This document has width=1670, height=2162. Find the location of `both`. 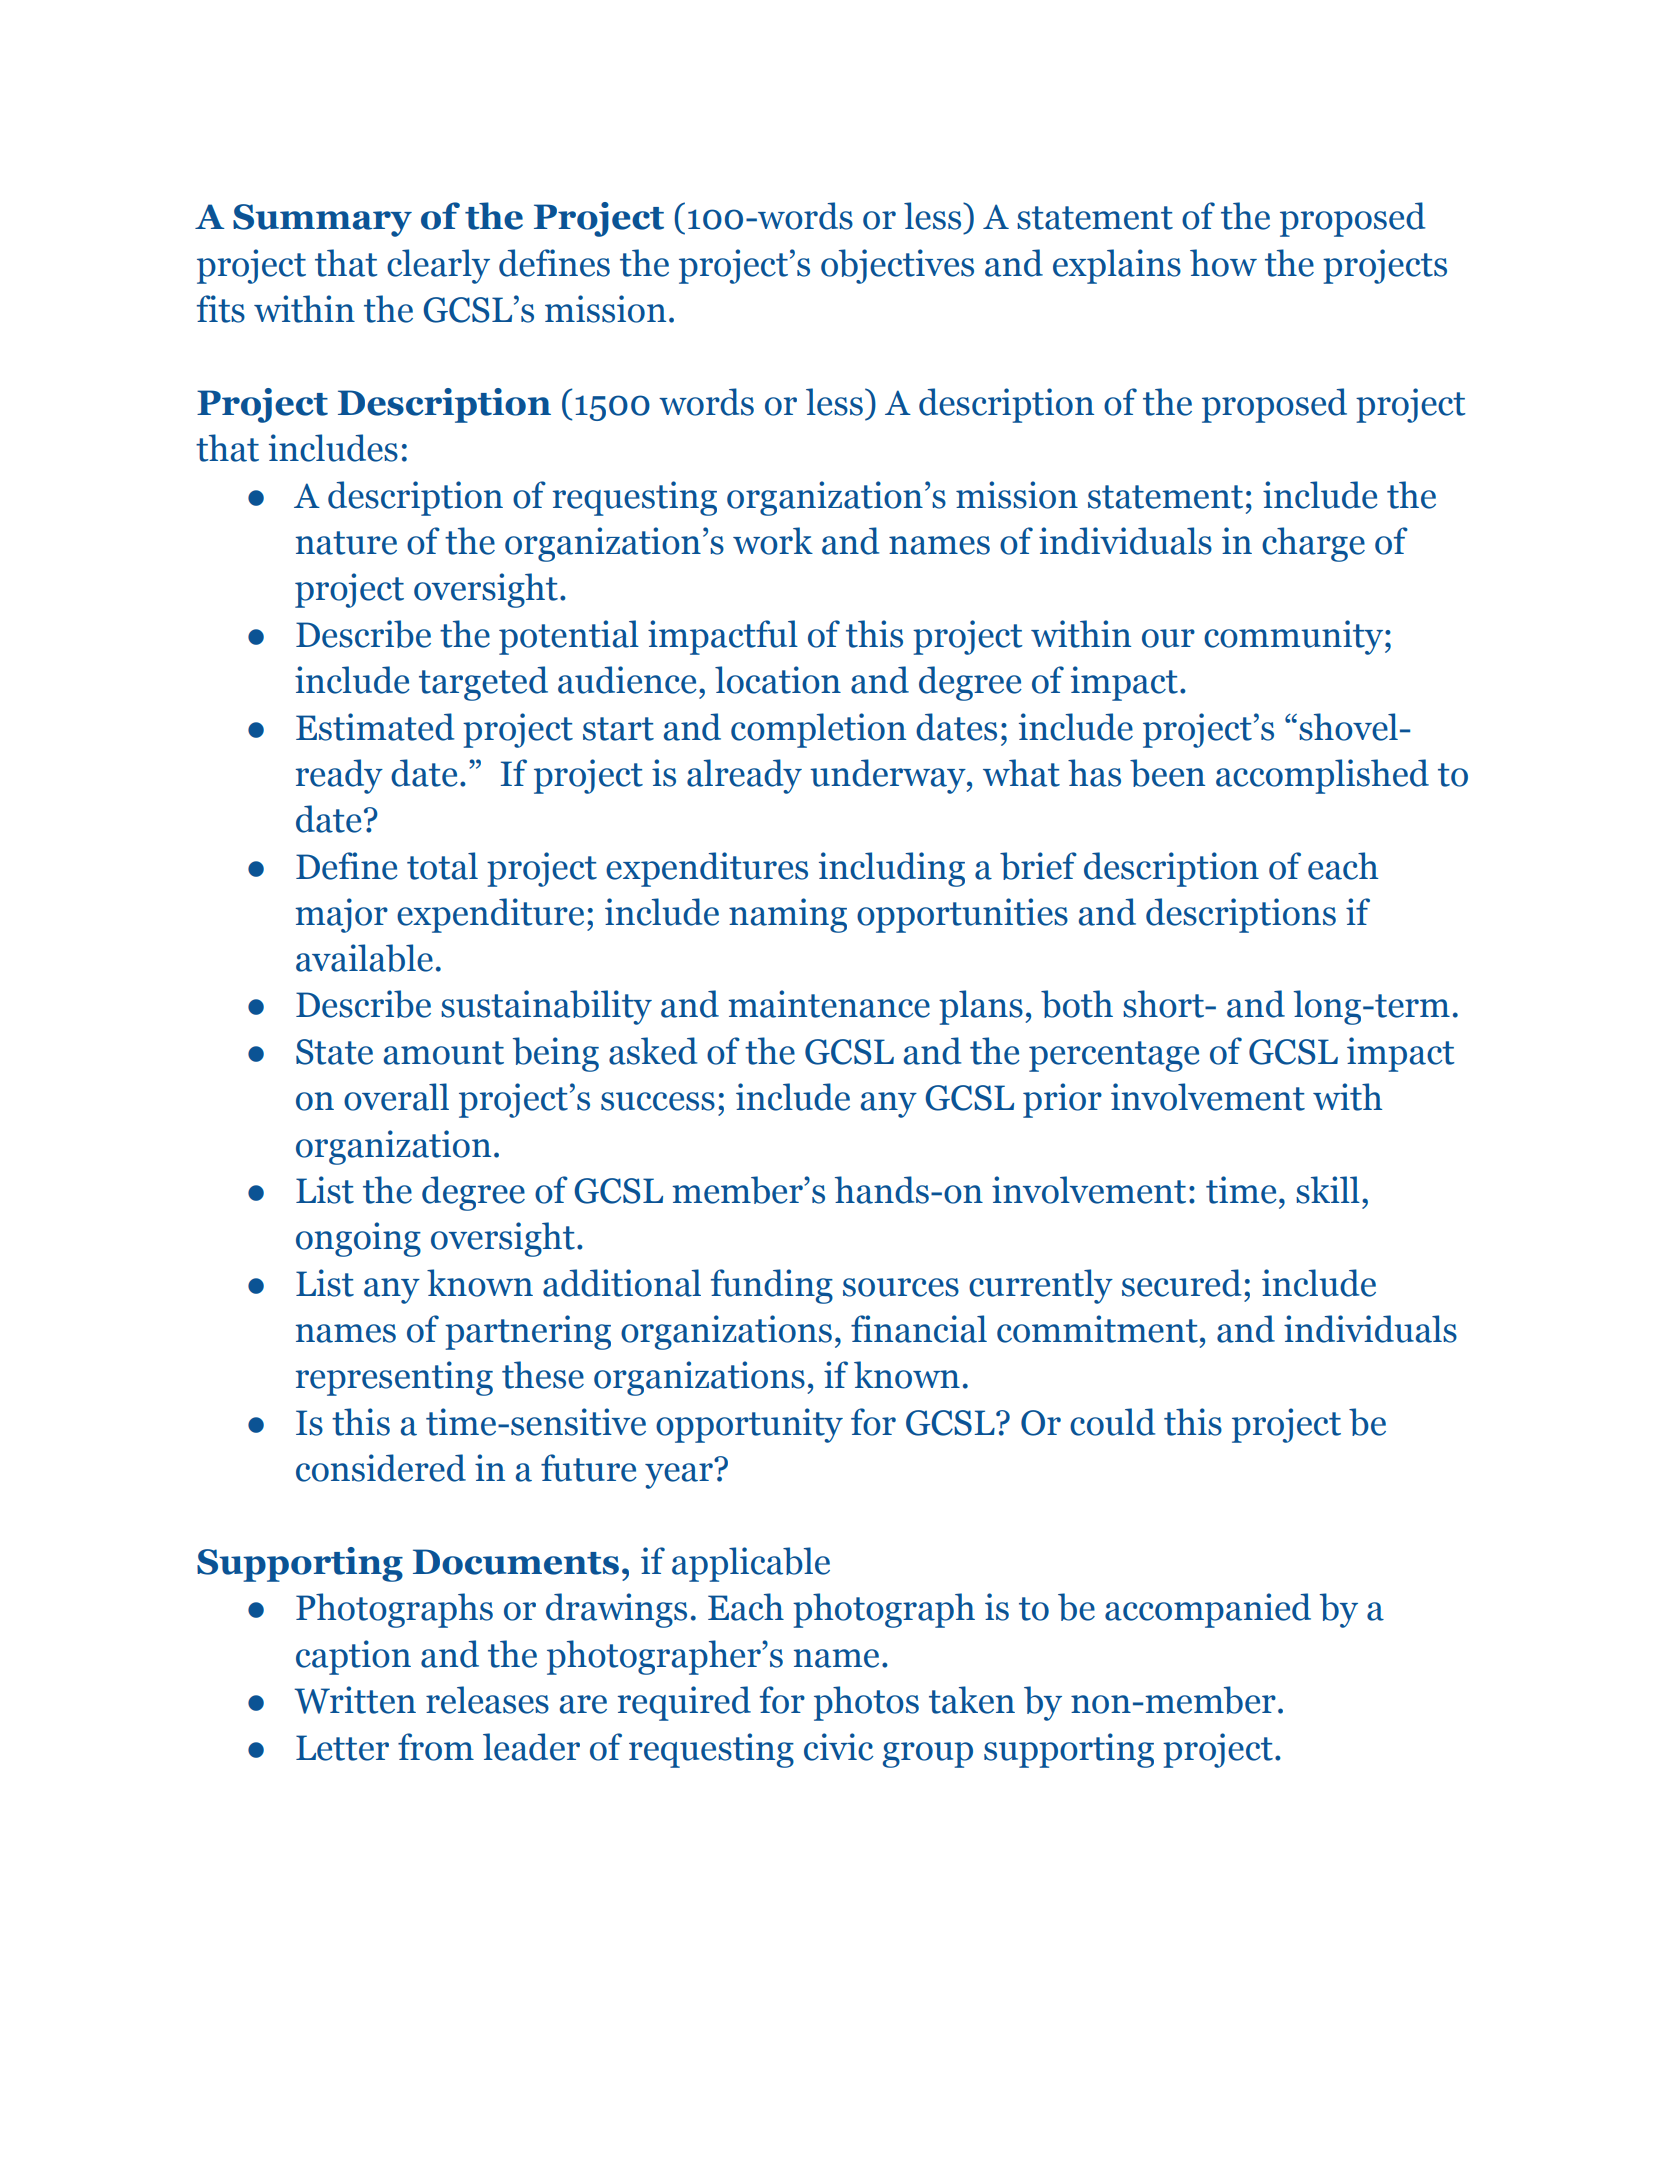

both is located at coordinates (1077, 1004).
